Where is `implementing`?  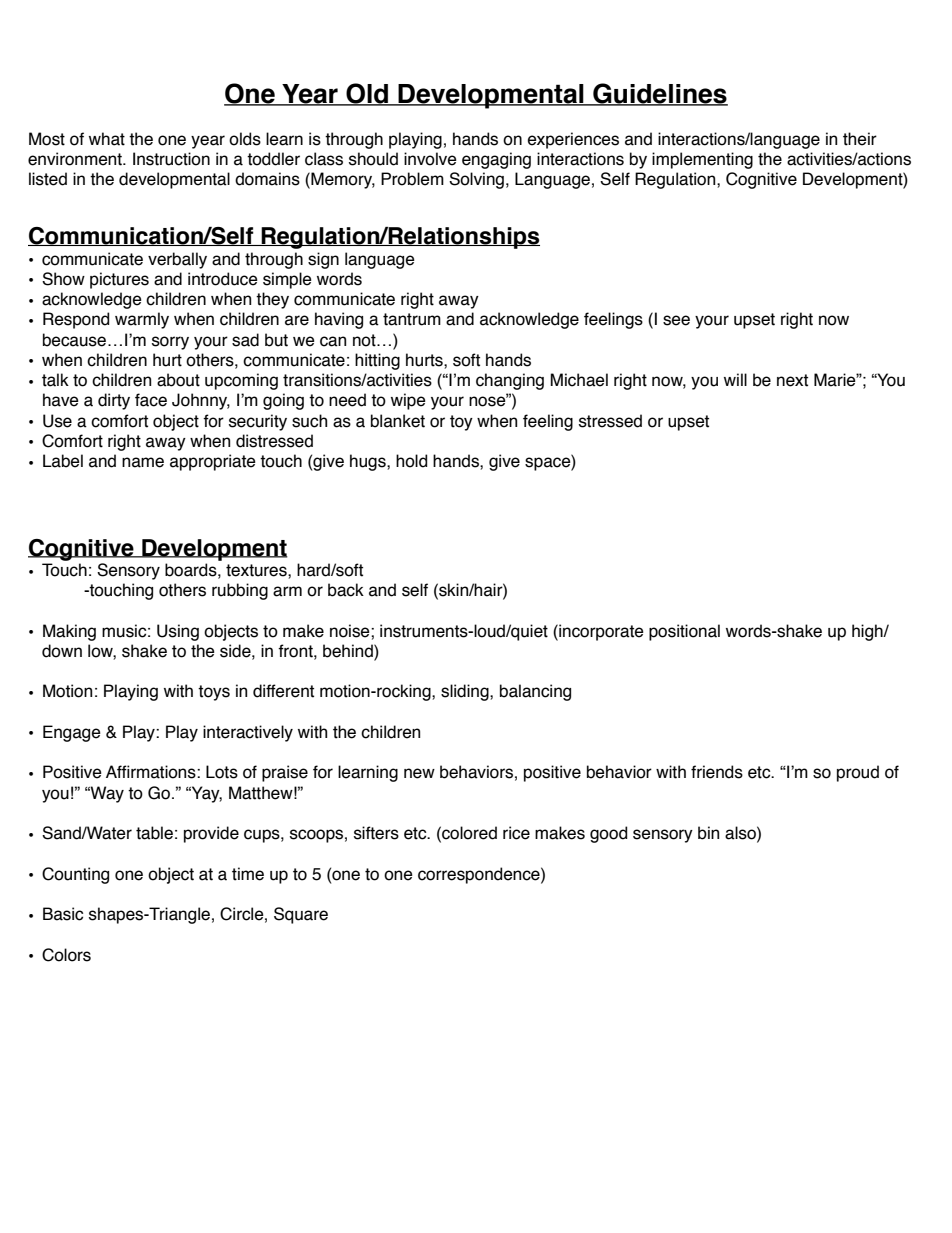 implementing is located at coordinates (702, 160).
